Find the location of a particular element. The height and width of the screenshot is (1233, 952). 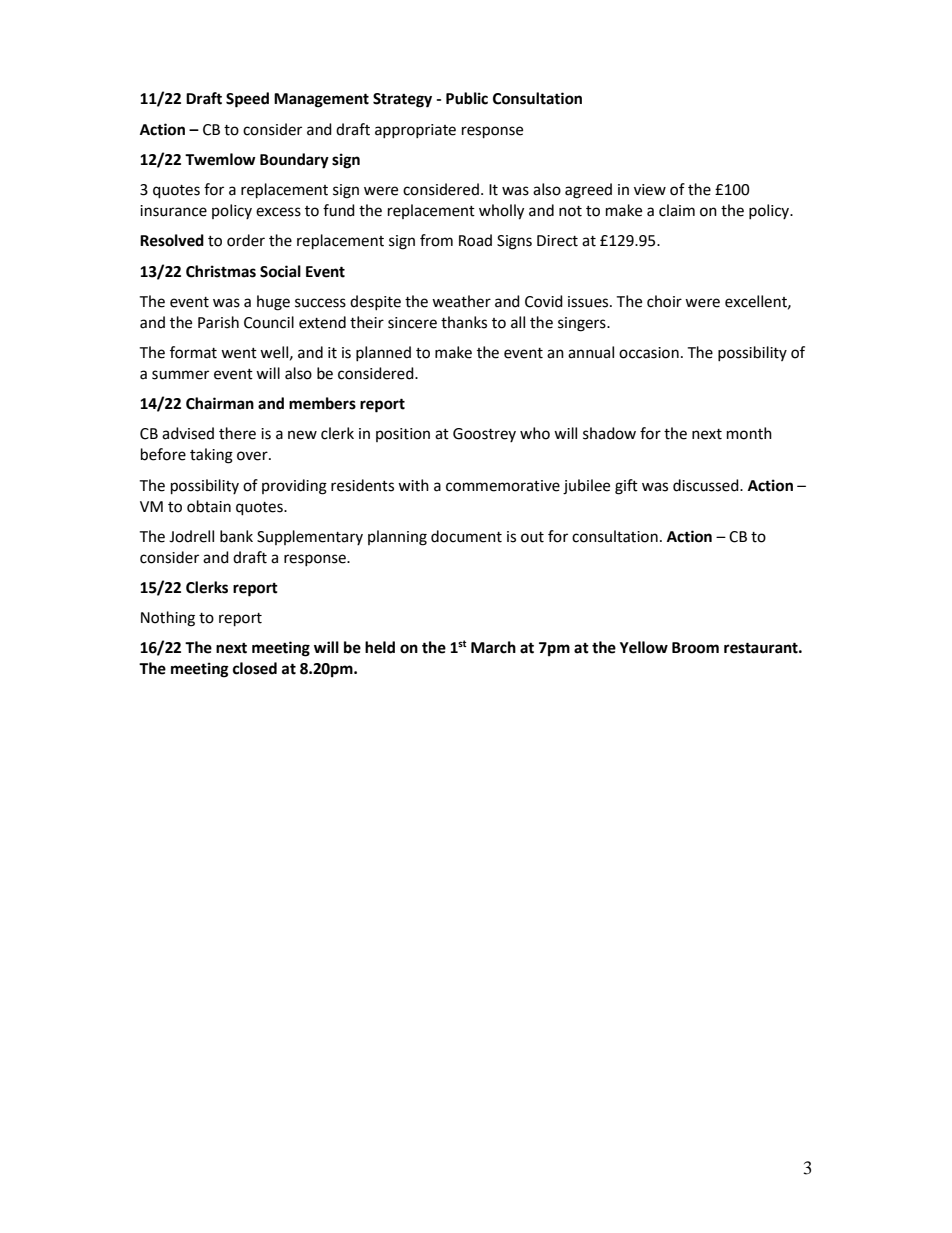

Broom is located at coordinates (695, 648).
